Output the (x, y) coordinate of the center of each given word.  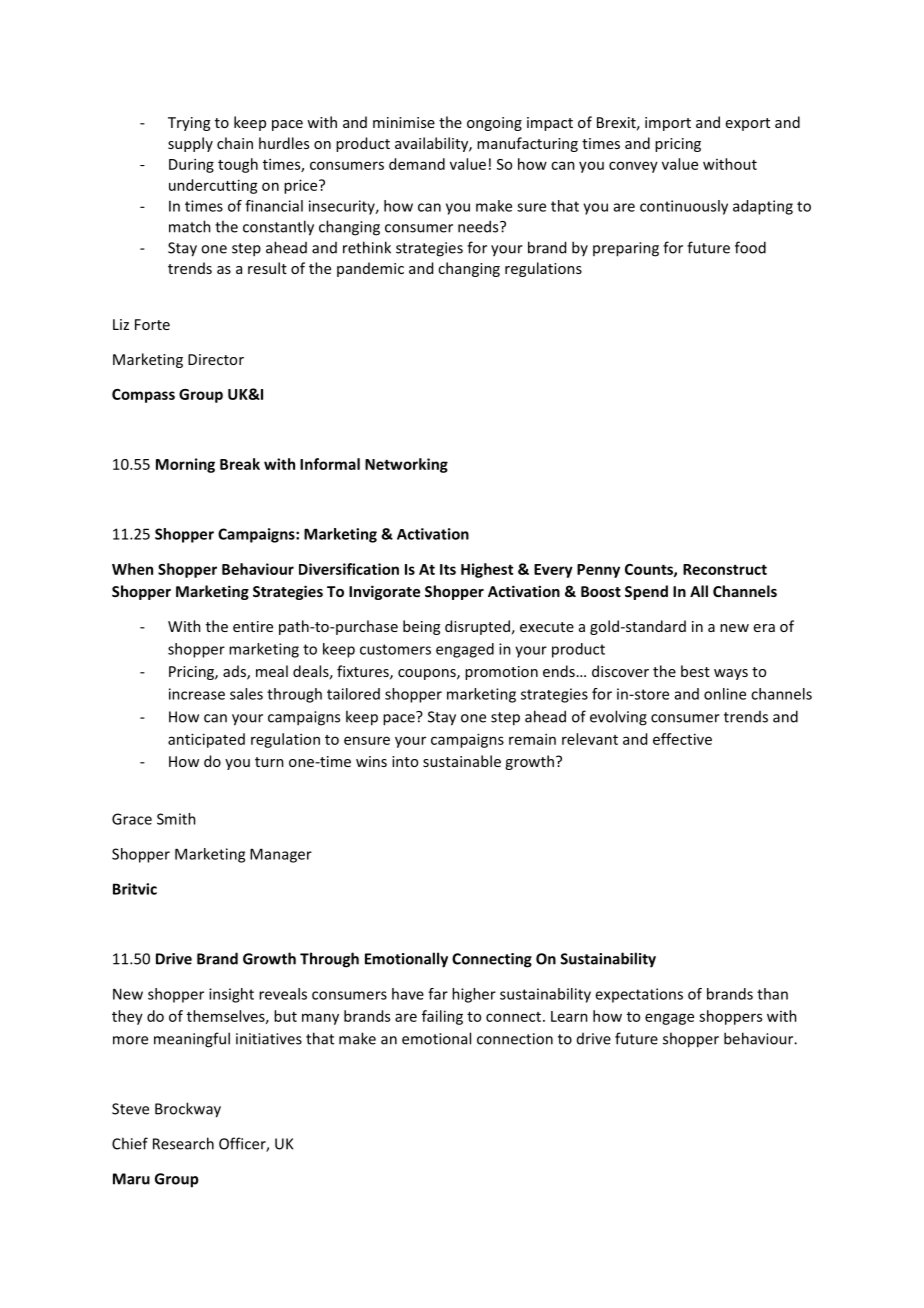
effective (682, 739)
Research (183, 1143)
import (668, 124)
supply (190, 144)
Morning (185, 465)
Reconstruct (725, 569)
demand (417, 164)
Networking (406, 465)
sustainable (462, 761)
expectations (639, 995)
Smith (176, 819)
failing (442, 1017)
